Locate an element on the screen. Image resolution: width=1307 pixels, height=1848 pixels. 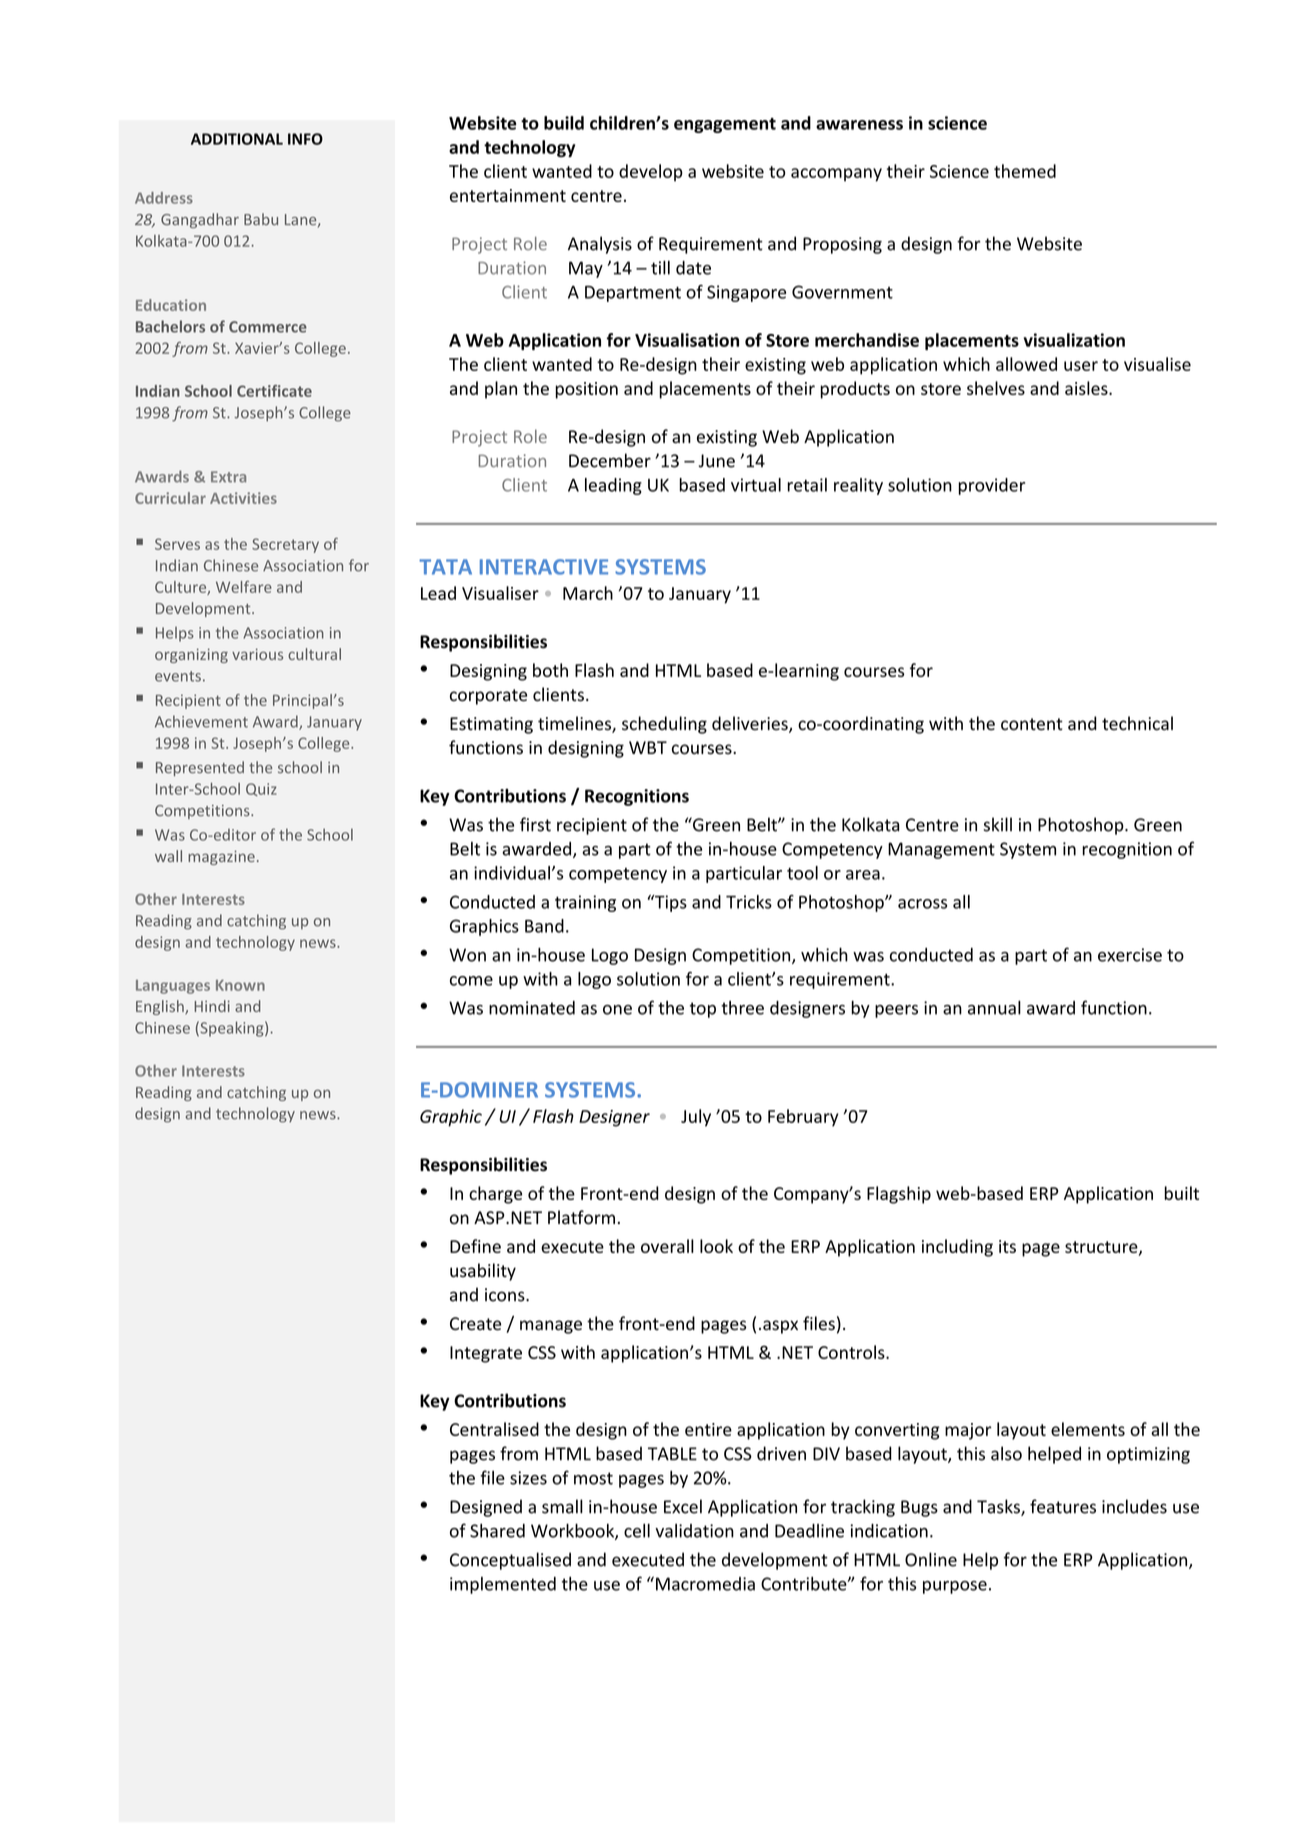
Hindi is located at coordinates (212, 1006).
